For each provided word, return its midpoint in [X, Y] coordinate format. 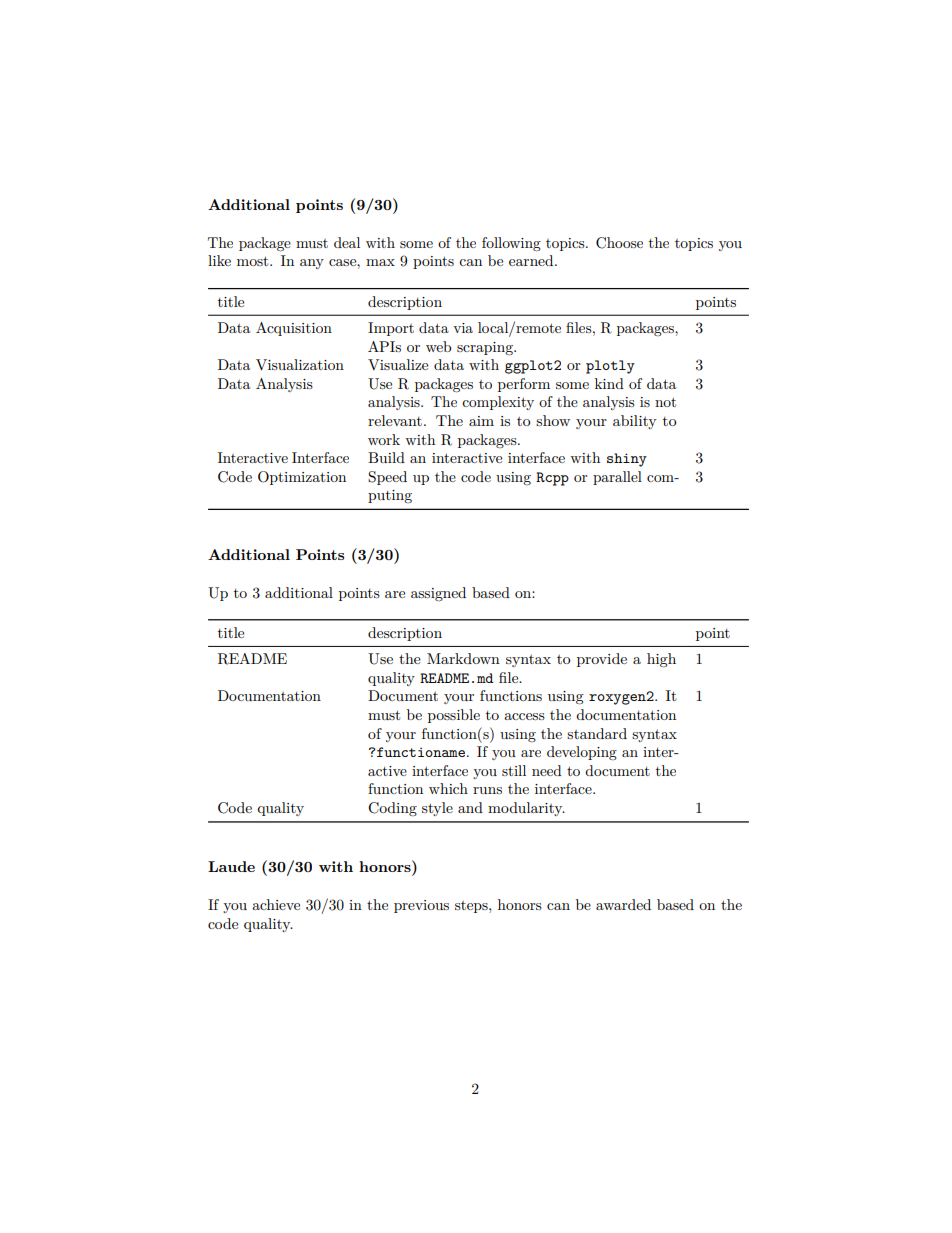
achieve [276, 904]
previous [421, 906]
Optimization [302, 478]
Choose [619, 243]
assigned [438, 594]
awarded [623, 904]
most [254, 261]
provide [602, 660]
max [380, 262]
